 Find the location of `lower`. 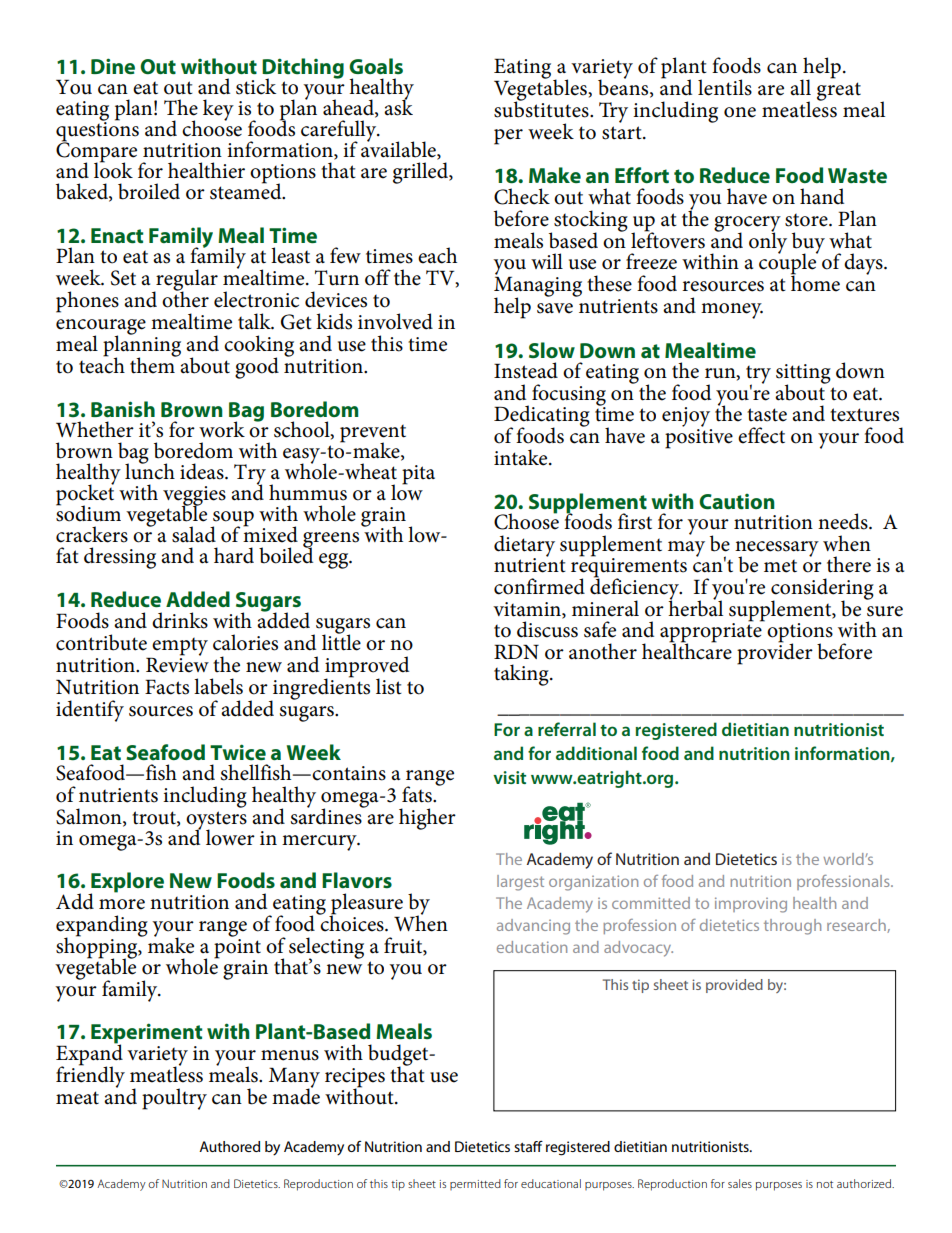

lower is located at coordinates (230, 837).
